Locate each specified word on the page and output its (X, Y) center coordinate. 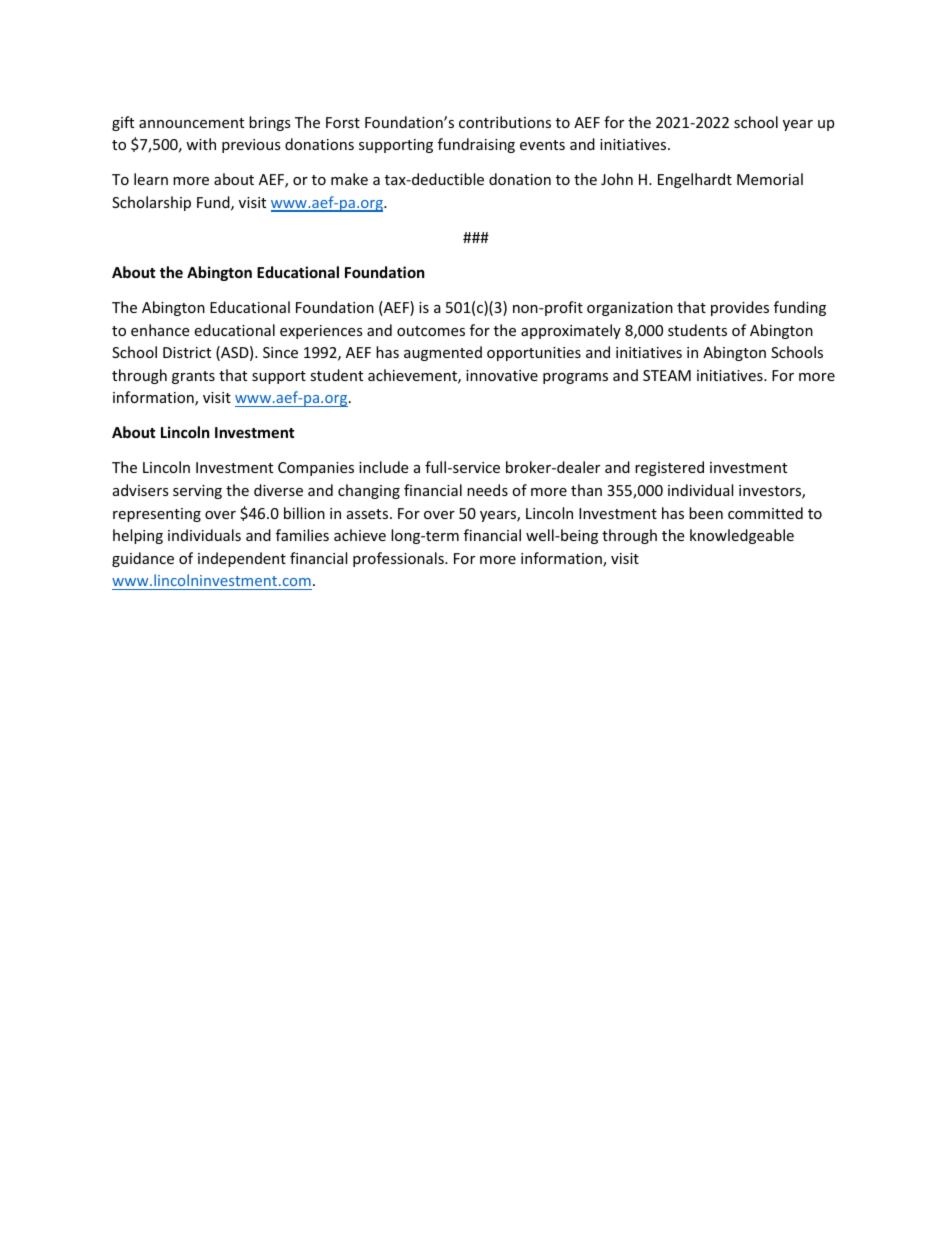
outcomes (431, 331)
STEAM (667, 375)
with (201, 144)
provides (740, 308)
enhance (160, 330)
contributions (505, 122)
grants (193, 377)
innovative (502, 375)
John (617, 179)
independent (242, 559)
